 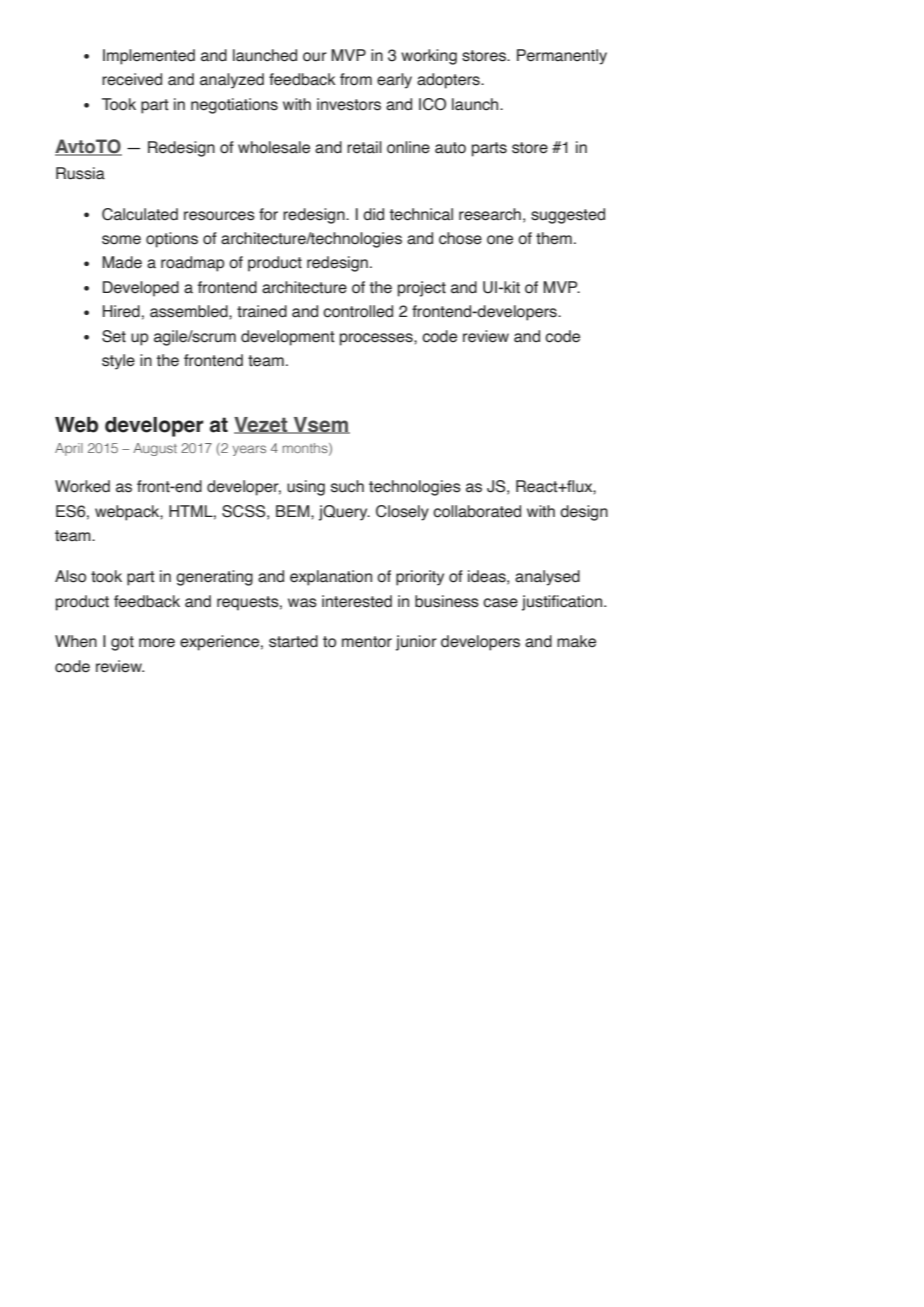 I want to click on style, so click(x=118, y=362).
